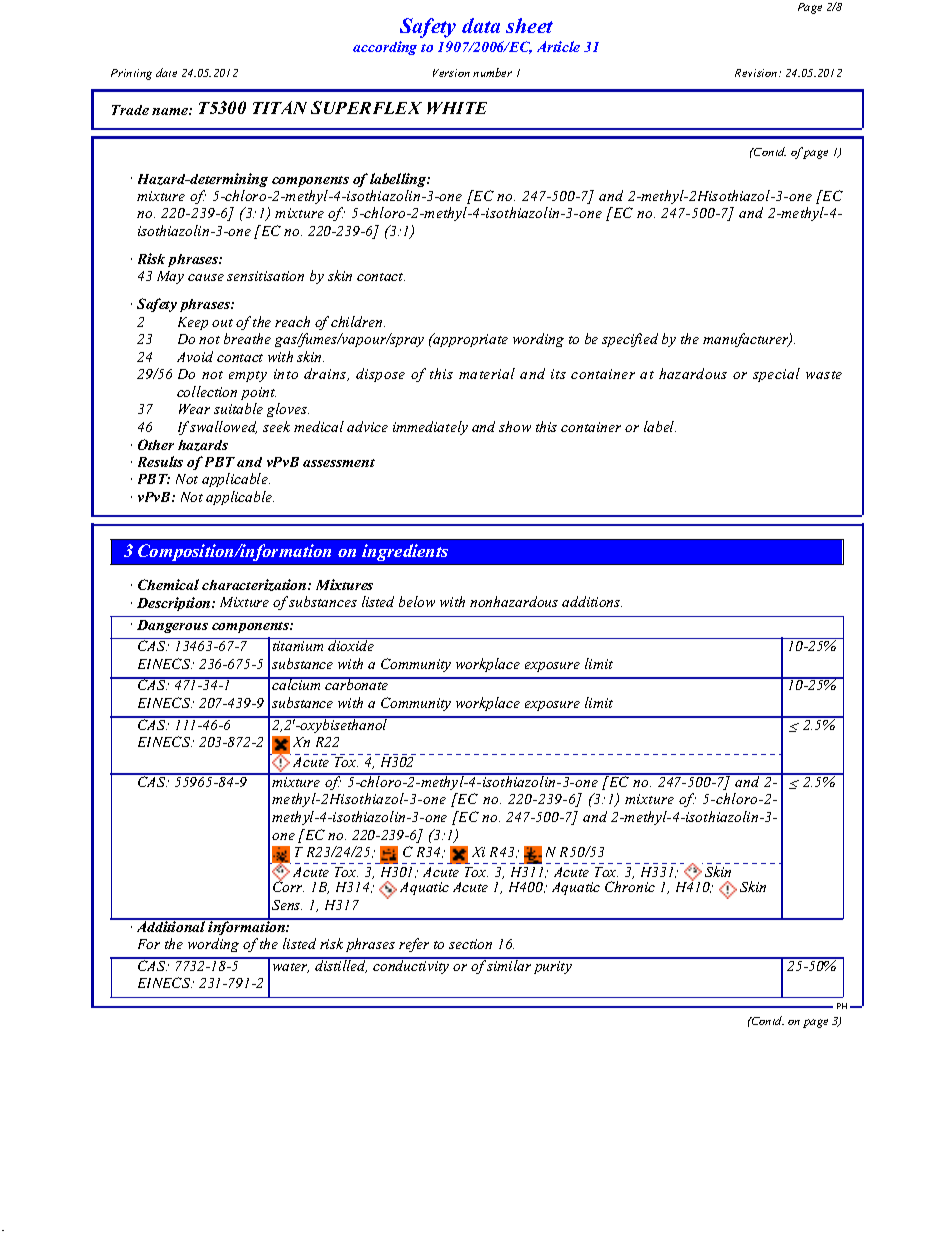 This image has width=952, height=1233. What do you see at coordinates (160, 461) in the image?
I see `Results` at bounding box center [160, 461].
